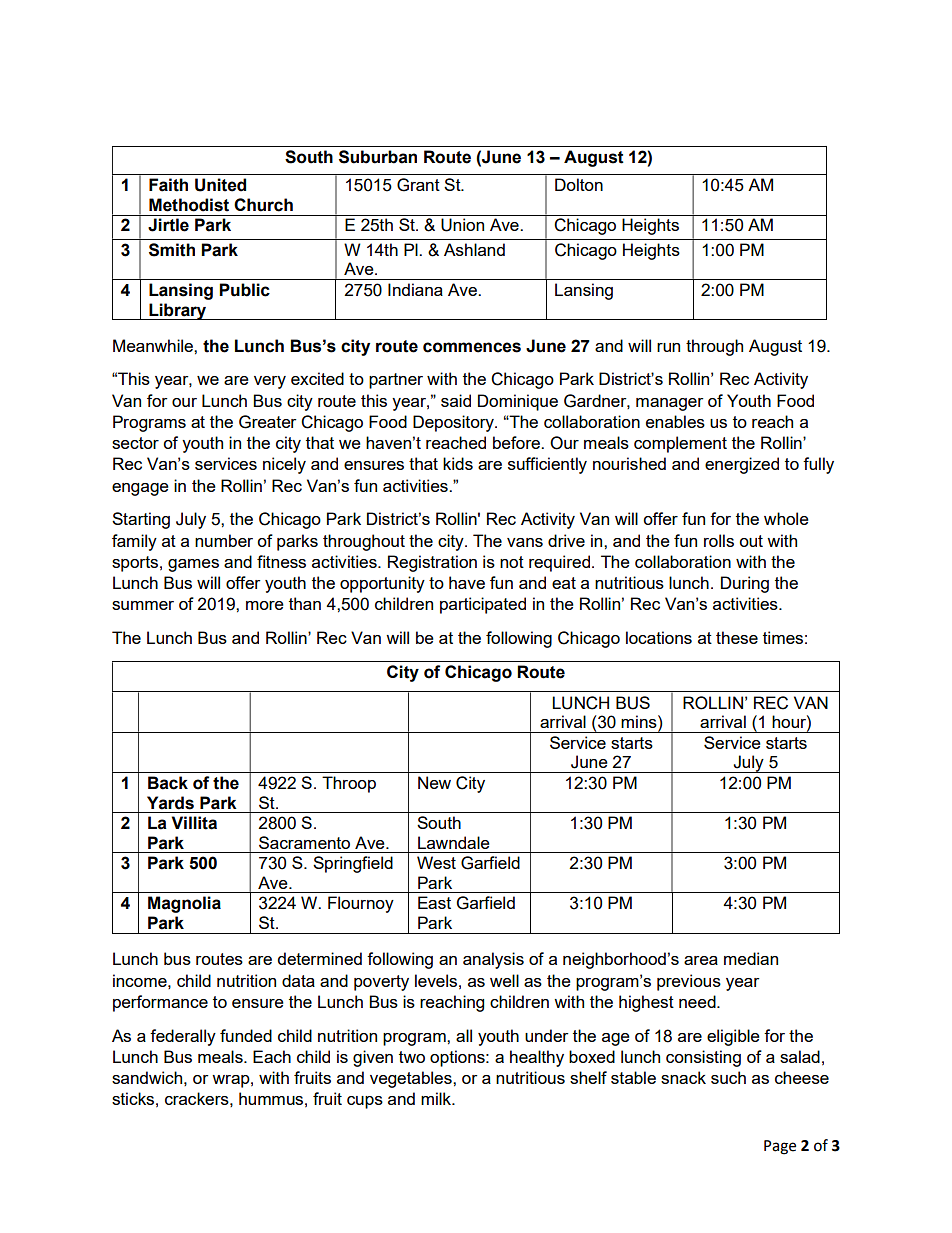 This page has width=952, height=1233. Describe the element at coordinates (170, 803) in the page. I see `Yards` at that location.
